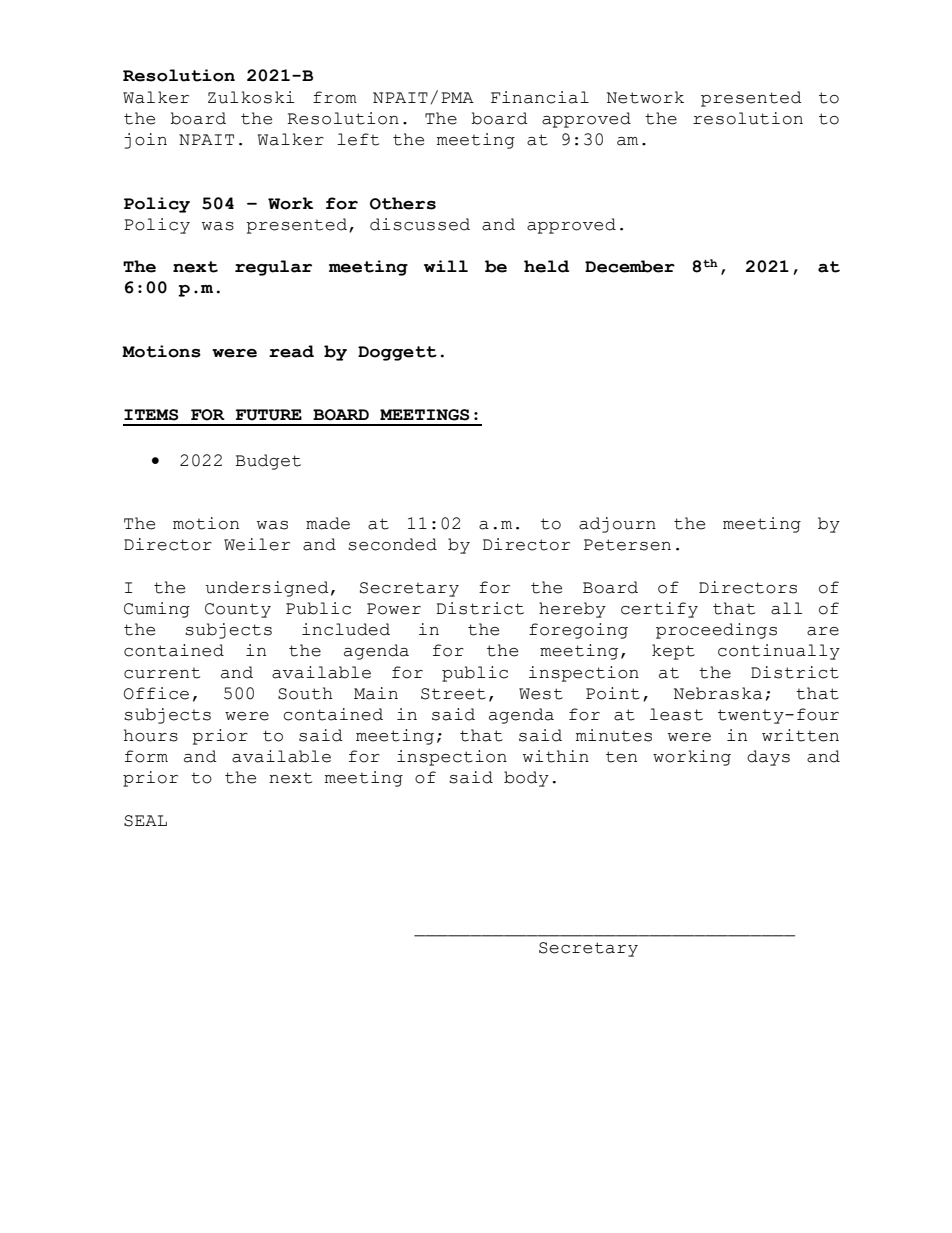 This screenshot has width=952, height=1233. Describe the element at coordinates (392, 544) in the screenshot. I see `seconded` at that location.
